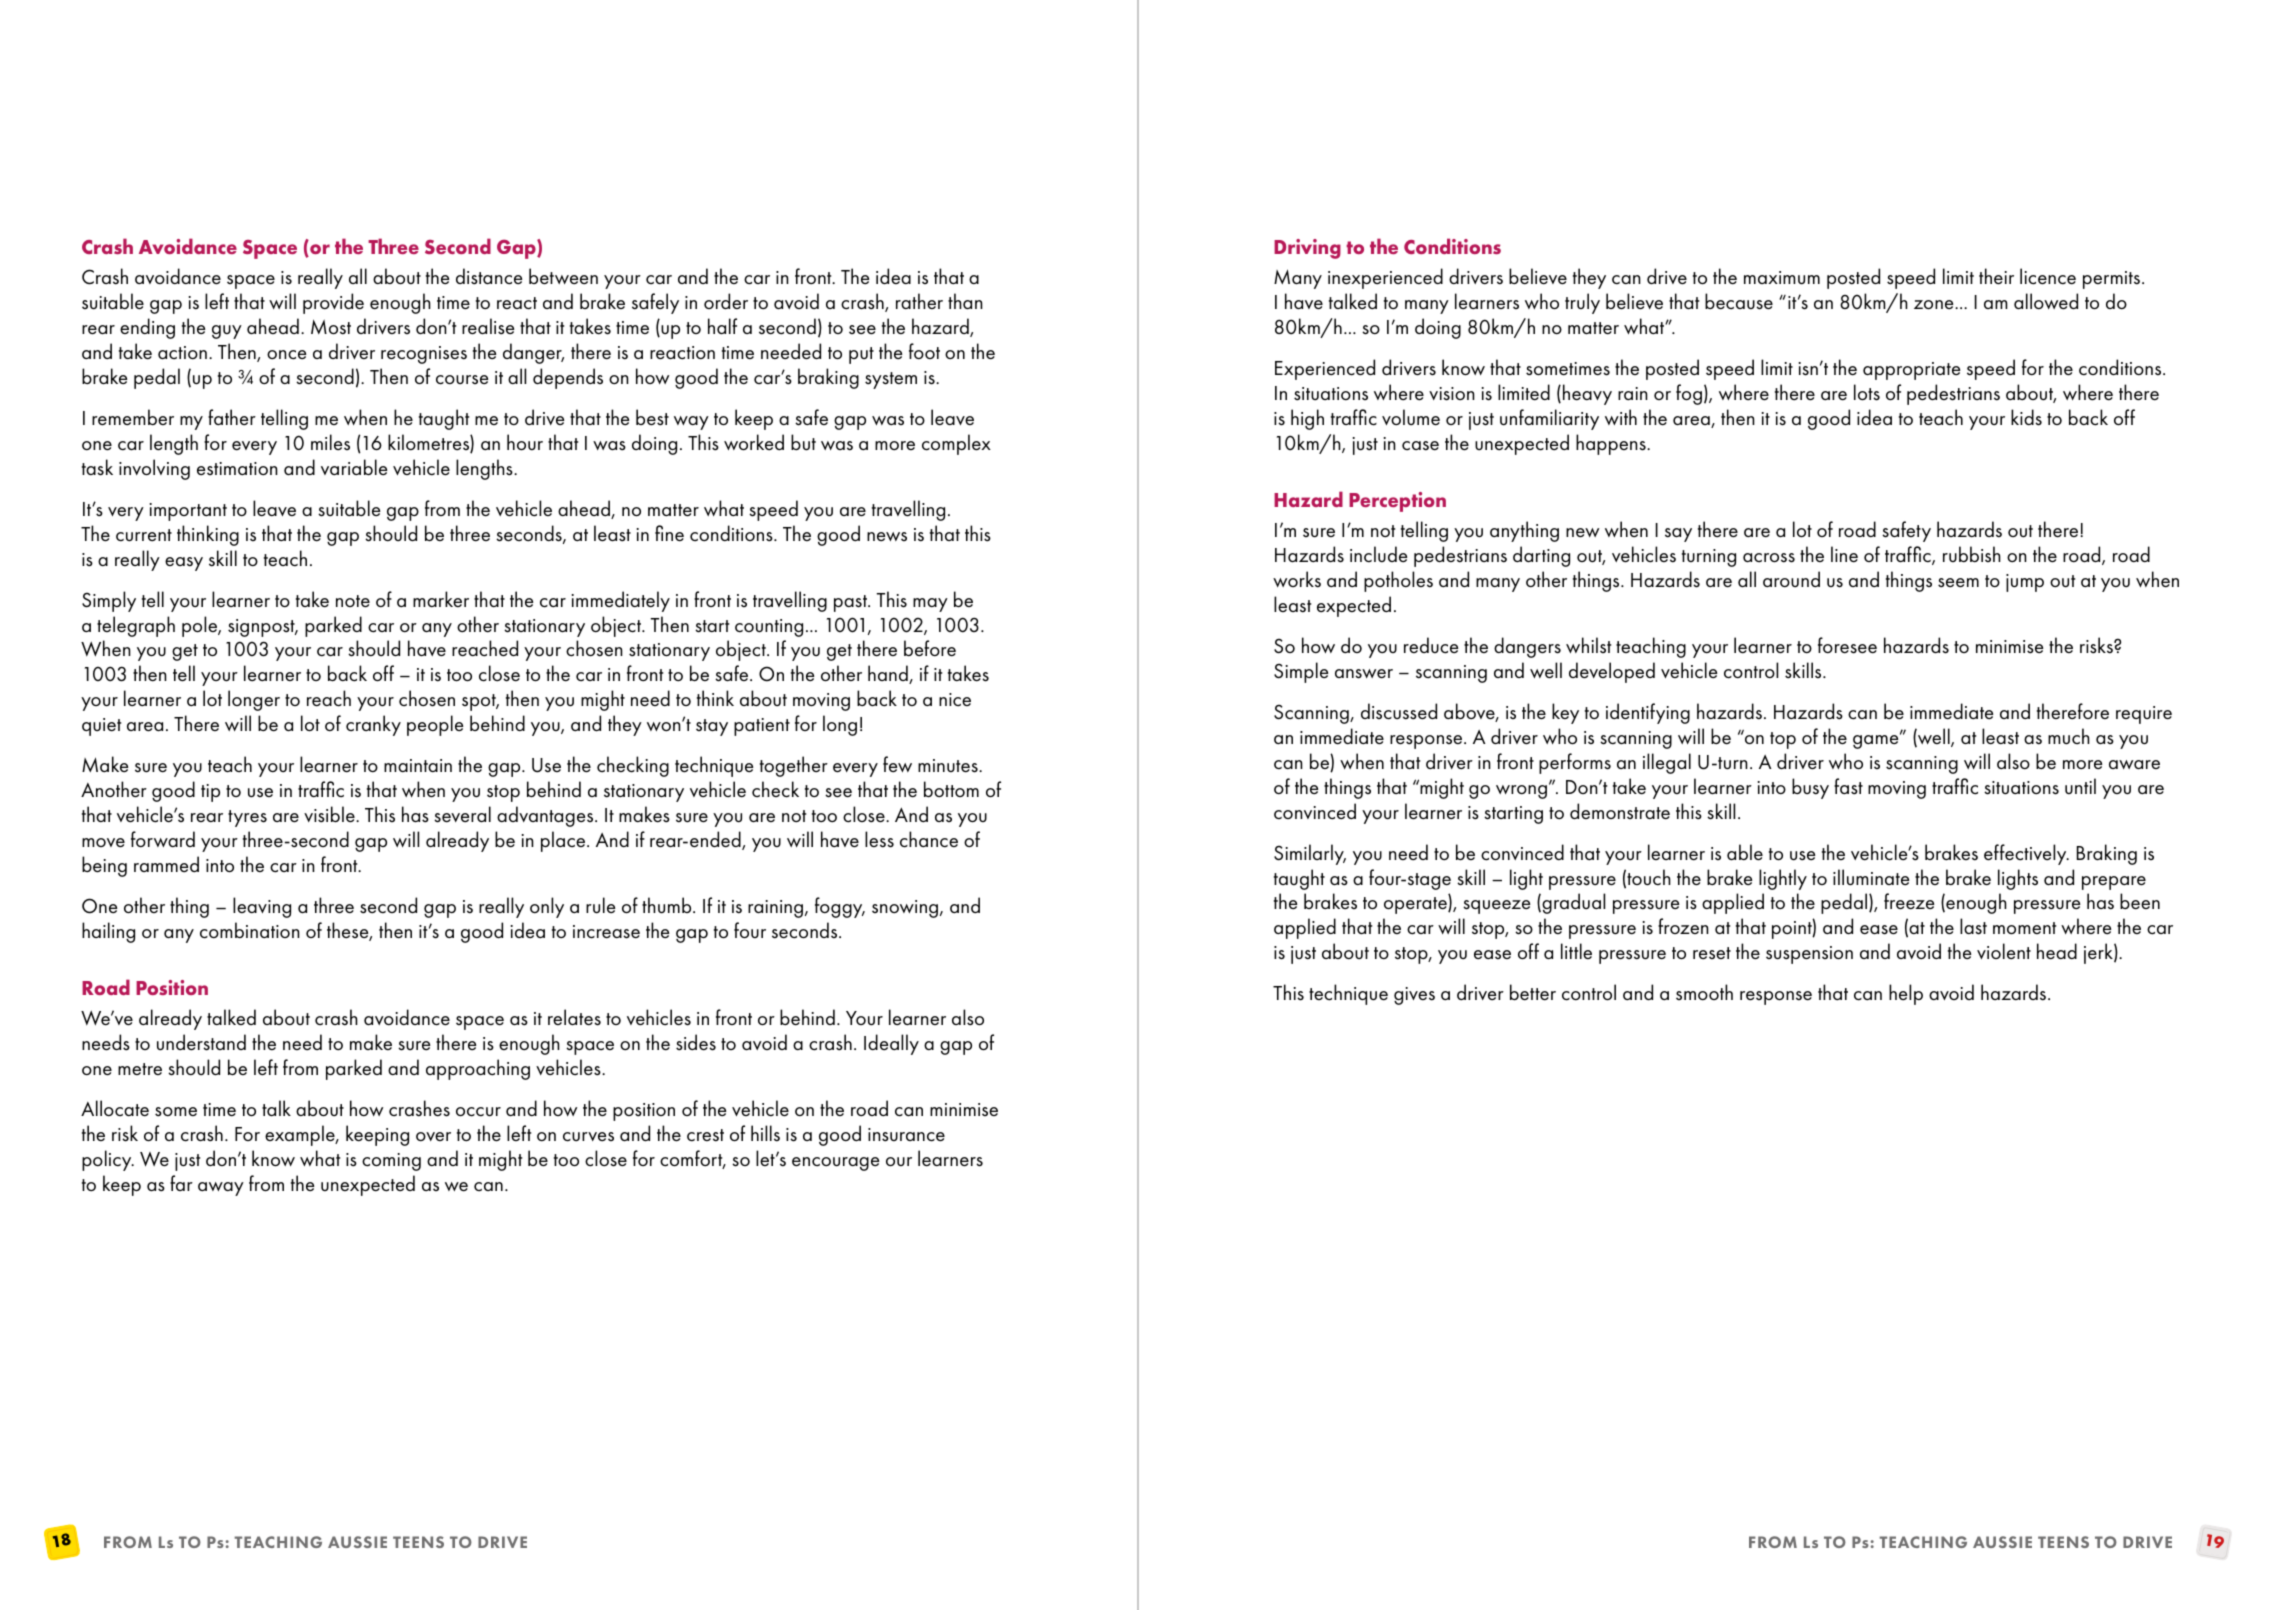  Describe the element at coordinates (1844, 554) in the screenshot. I see `line` at that location.
